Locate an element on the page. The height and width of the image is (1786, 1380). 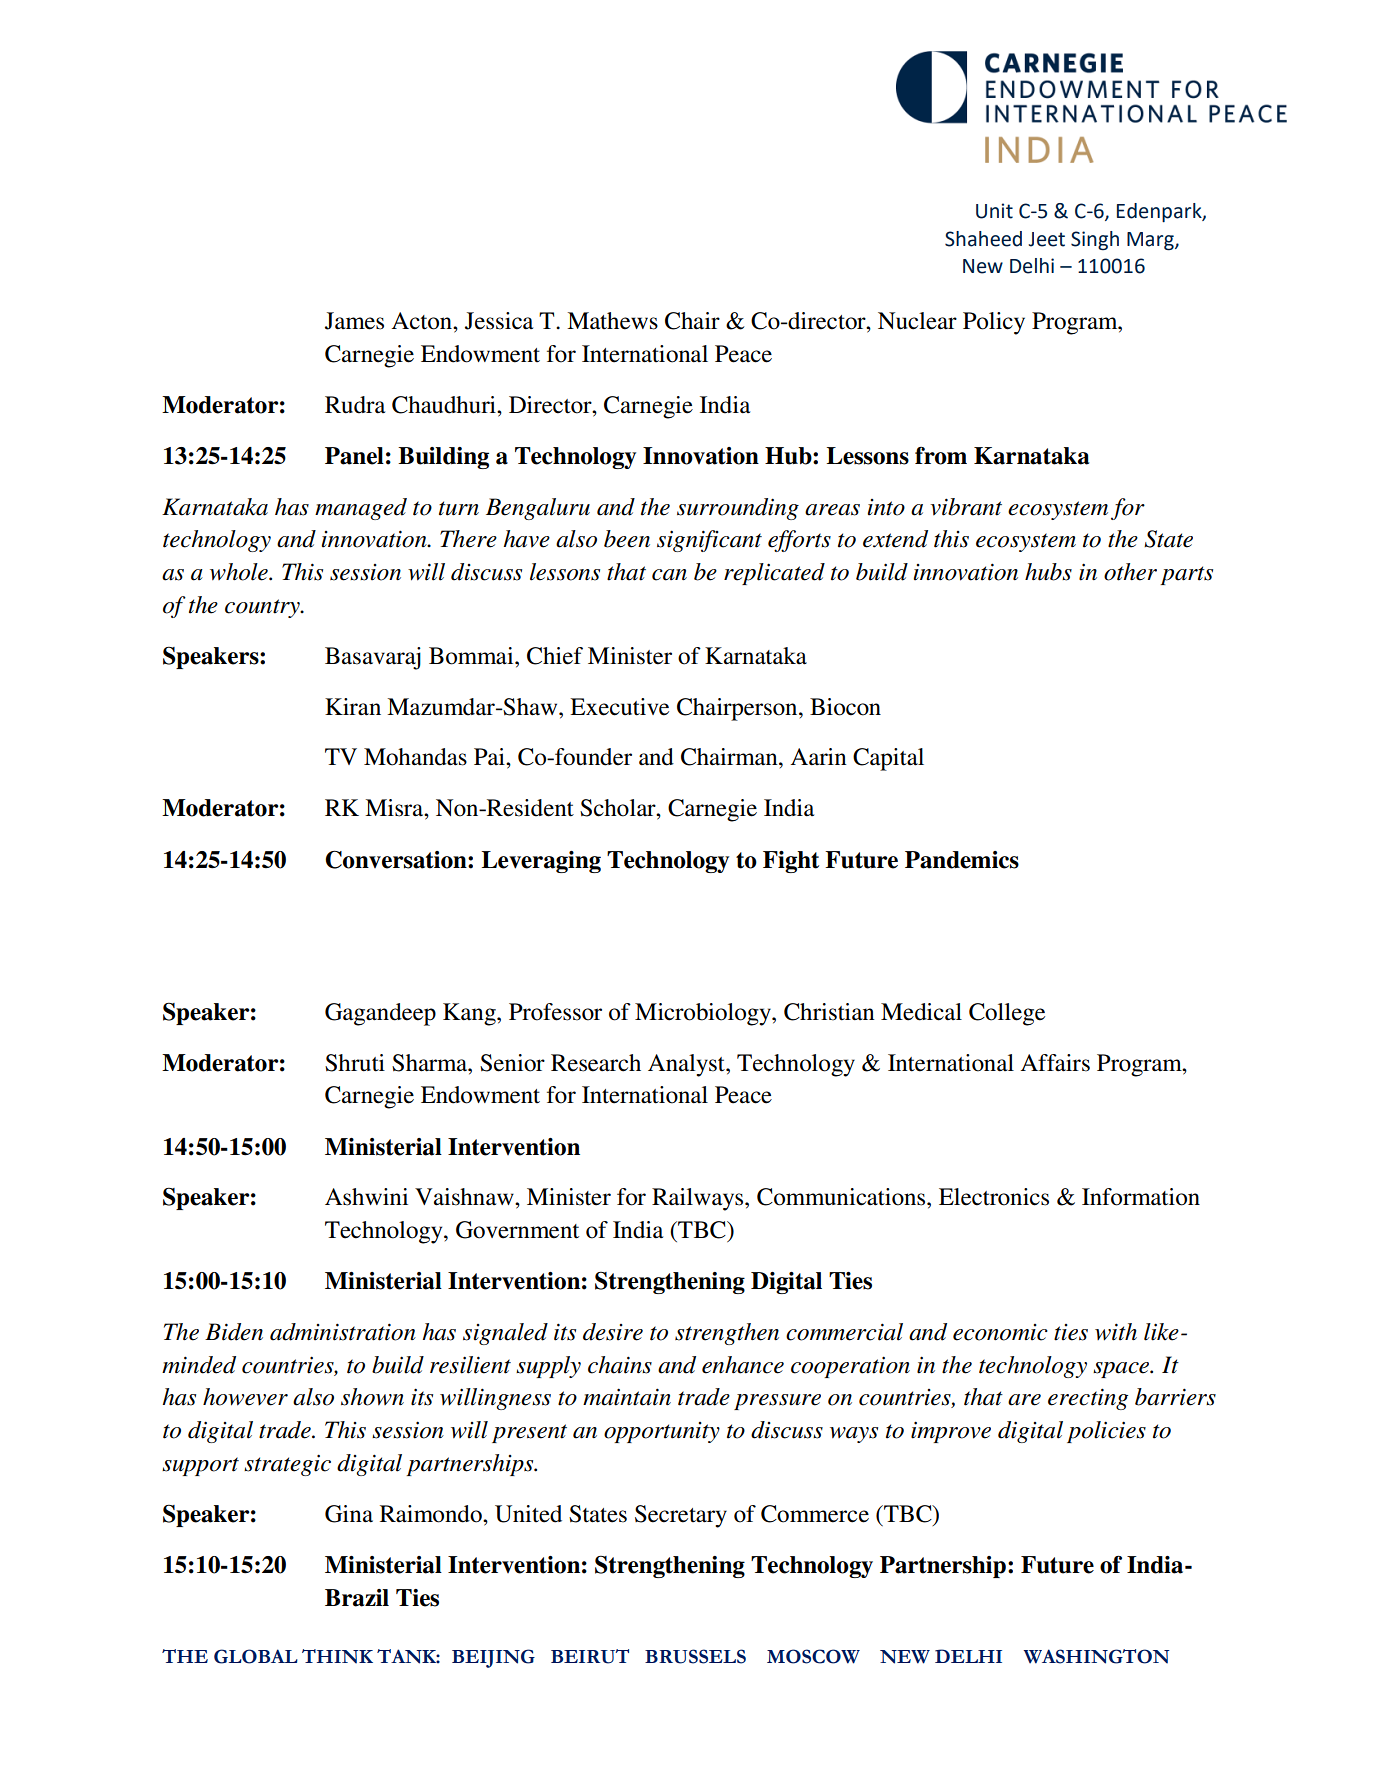
Microbiology is located at coordinates (704, 1014).
